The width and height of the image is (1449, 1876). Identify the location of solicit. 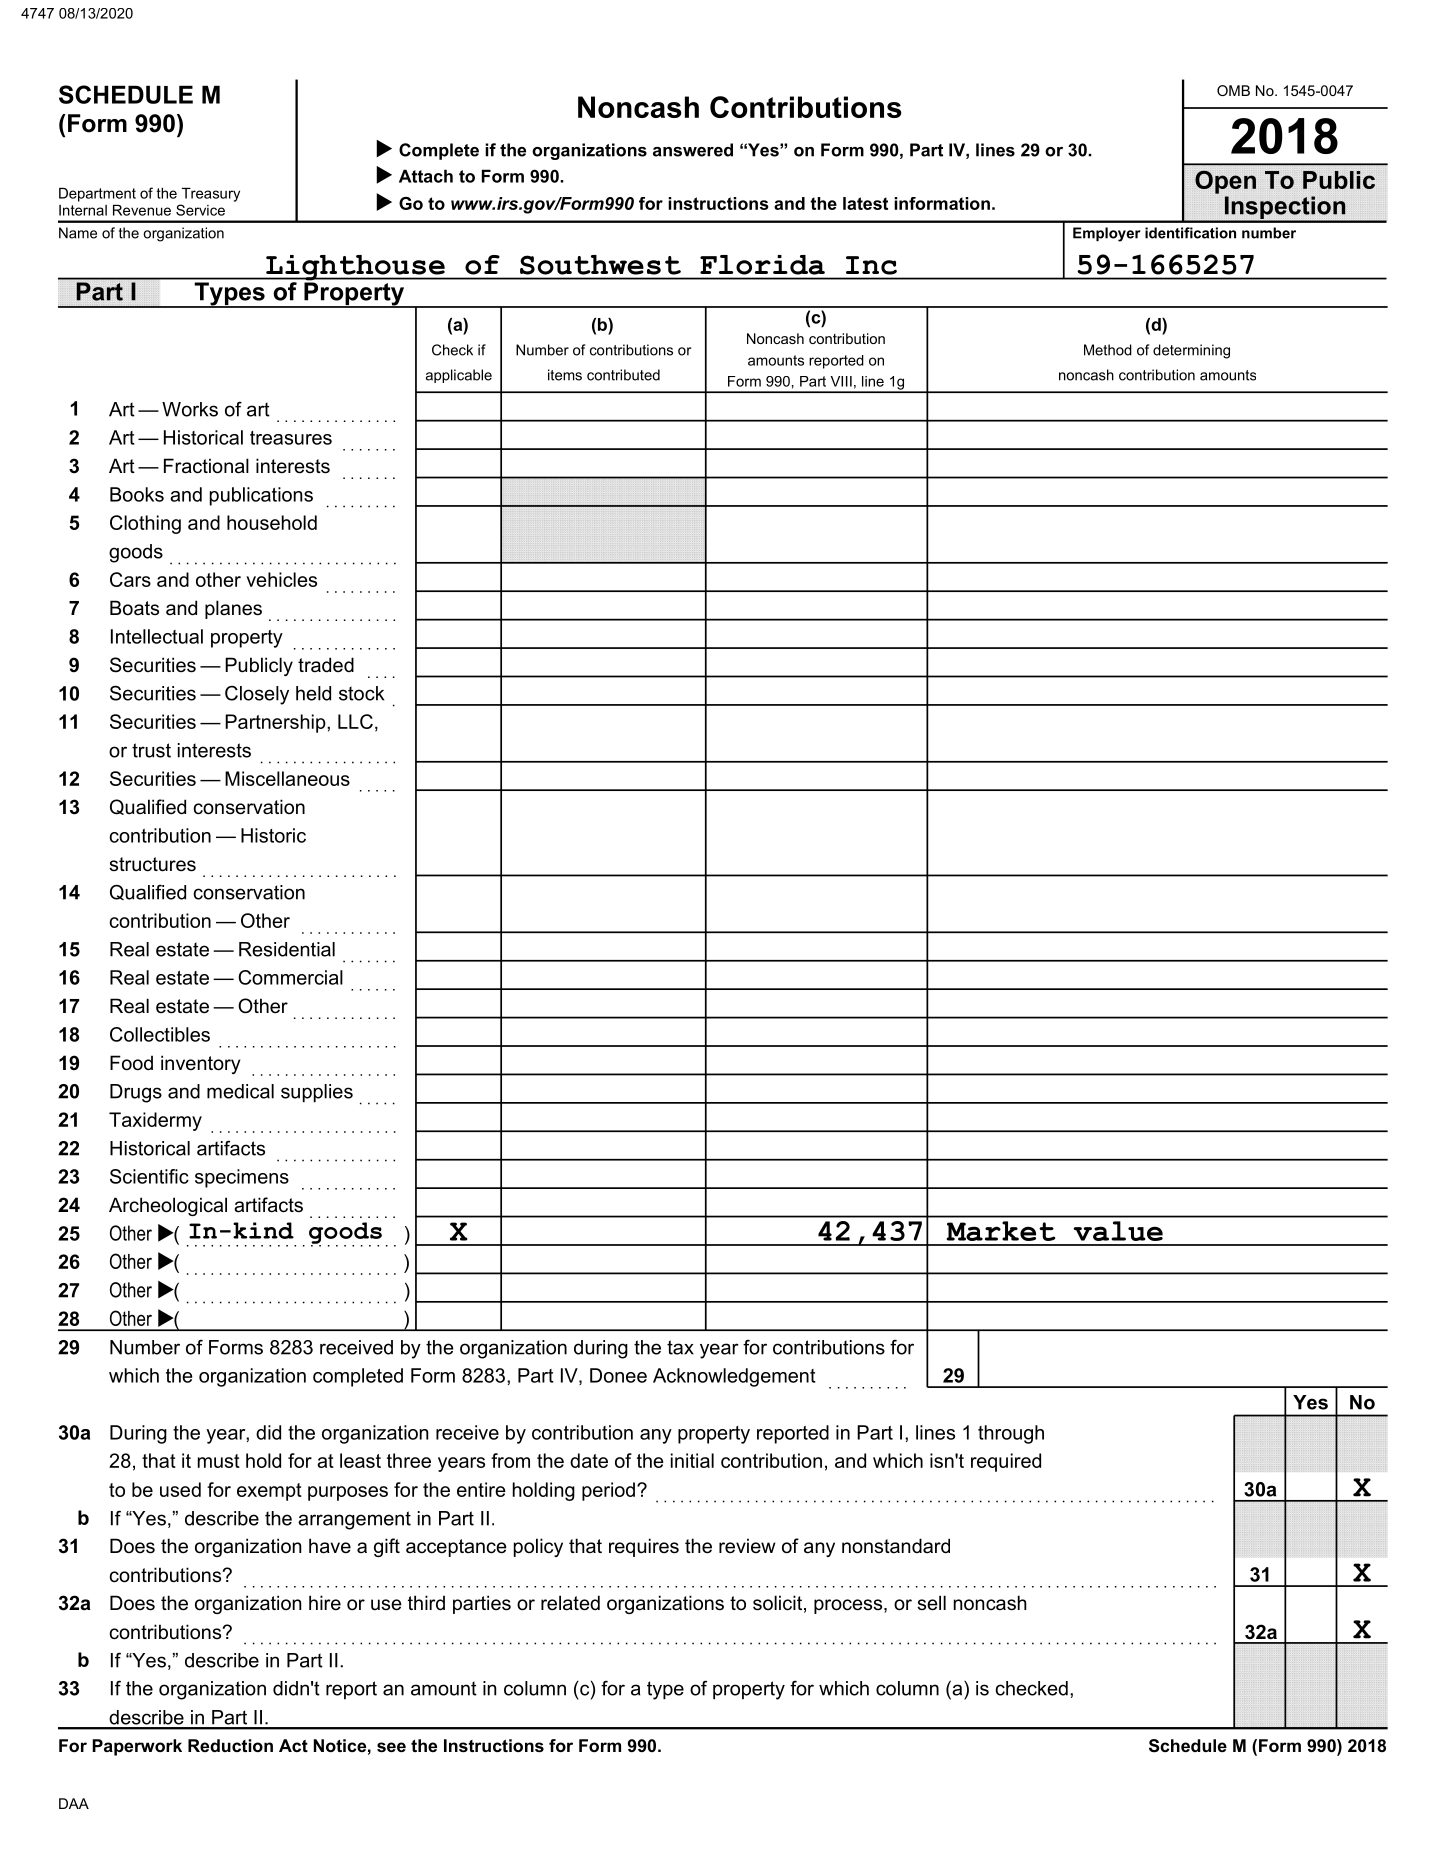
(777, 1603).
